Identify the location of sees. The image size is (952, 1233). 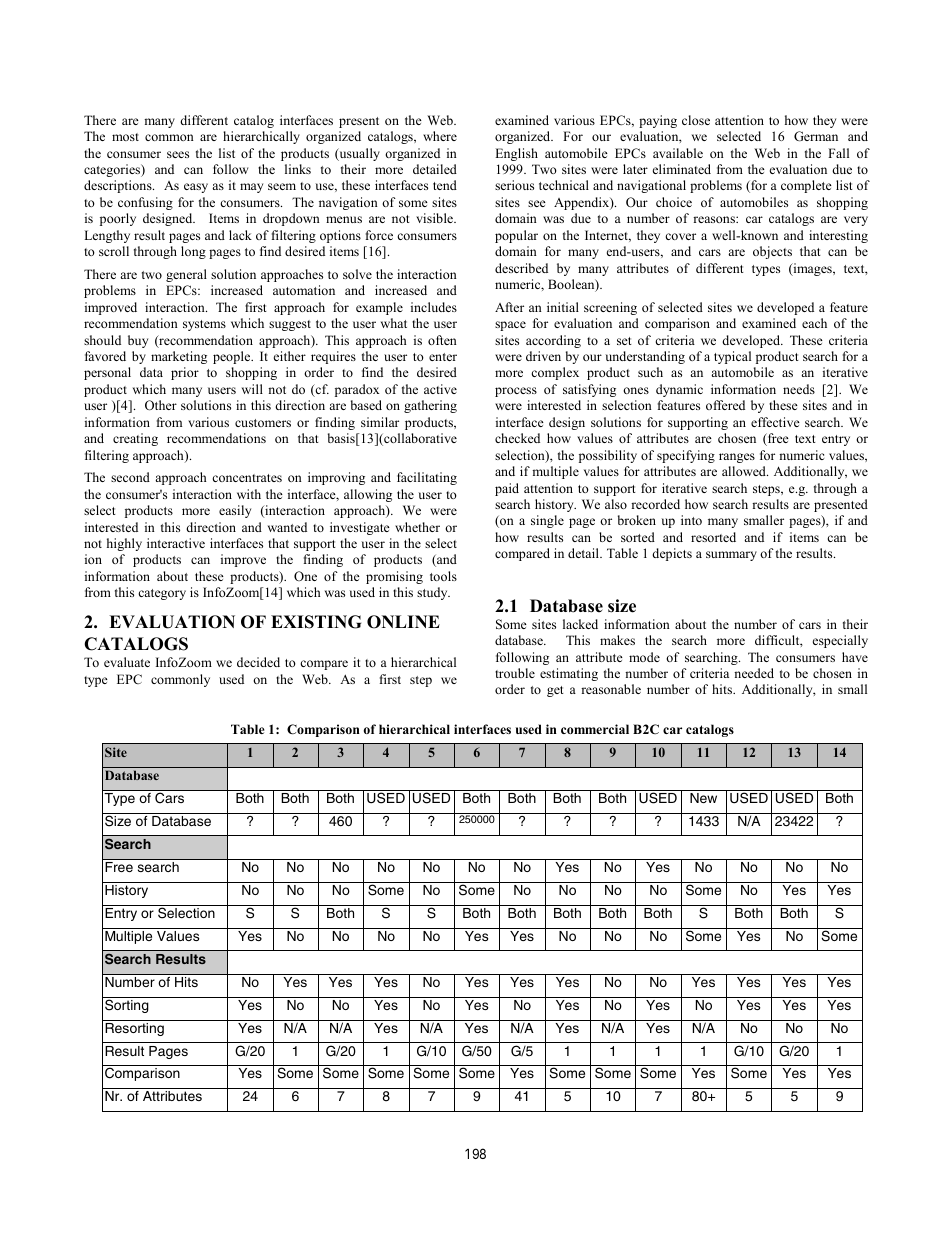
(178, 154).
